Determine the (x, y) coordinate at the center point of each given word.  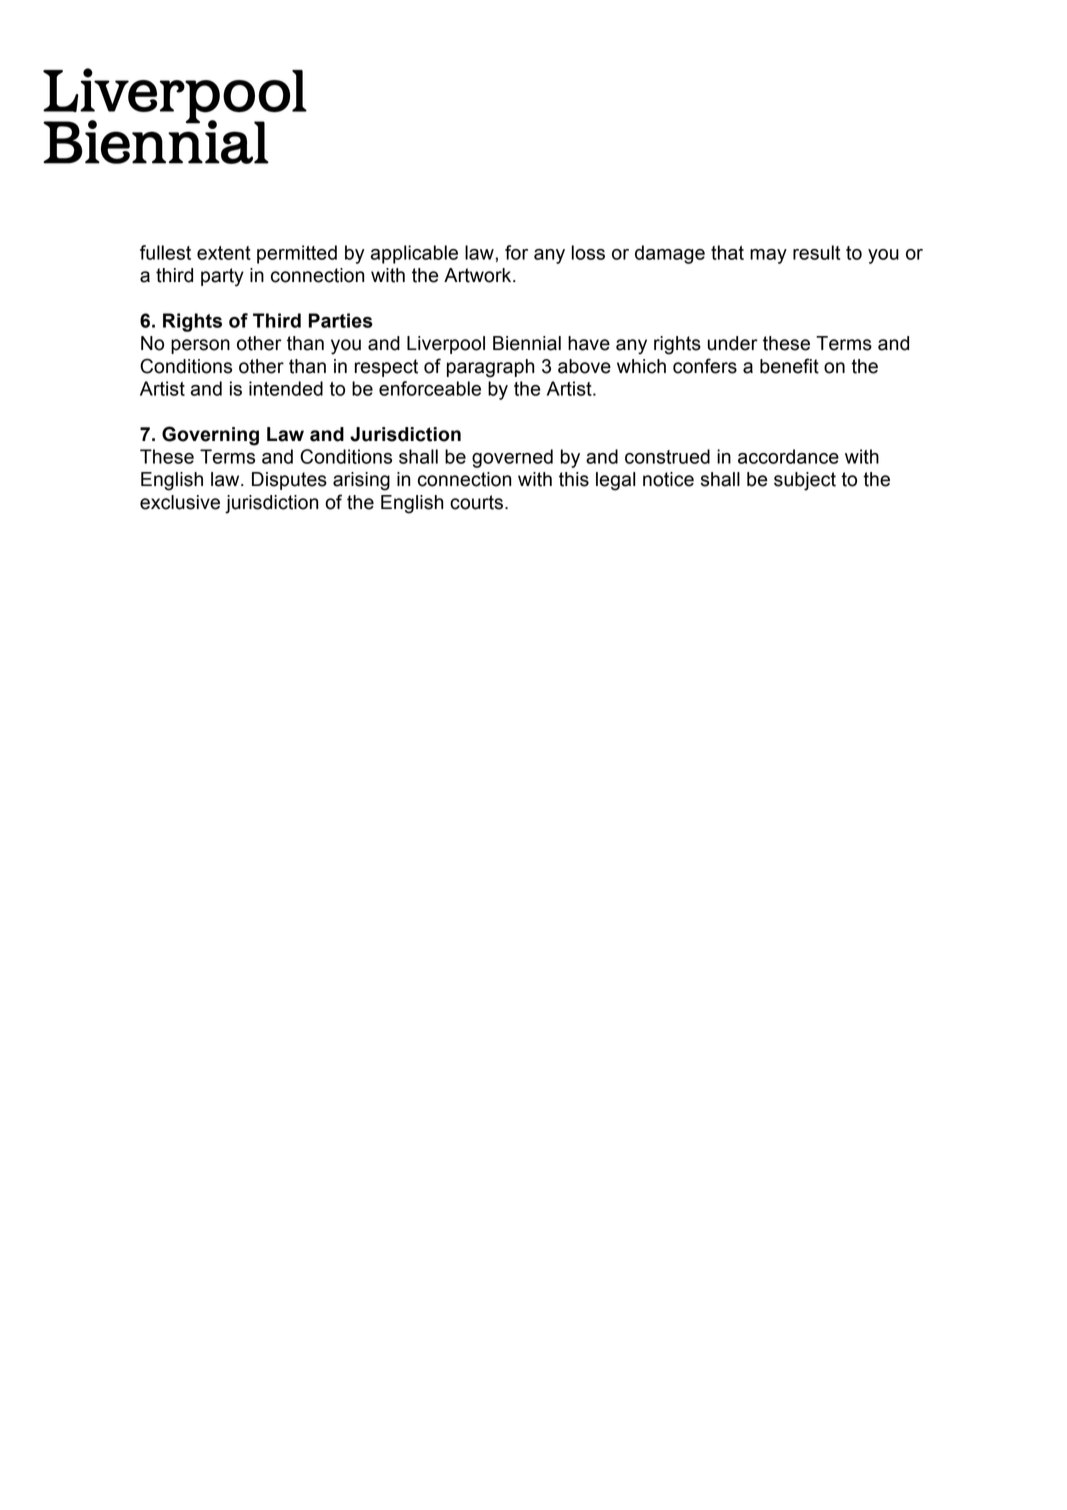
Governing (210, 436)
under (733, 343)
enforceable (430, 388)
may (768, 256)
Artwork (479, 275)
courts (476, 502)
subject (805, 481)
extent (224, 253)
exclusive (180, 502)
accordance (788, 456)
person (200, 346)
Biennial (527, 343)
